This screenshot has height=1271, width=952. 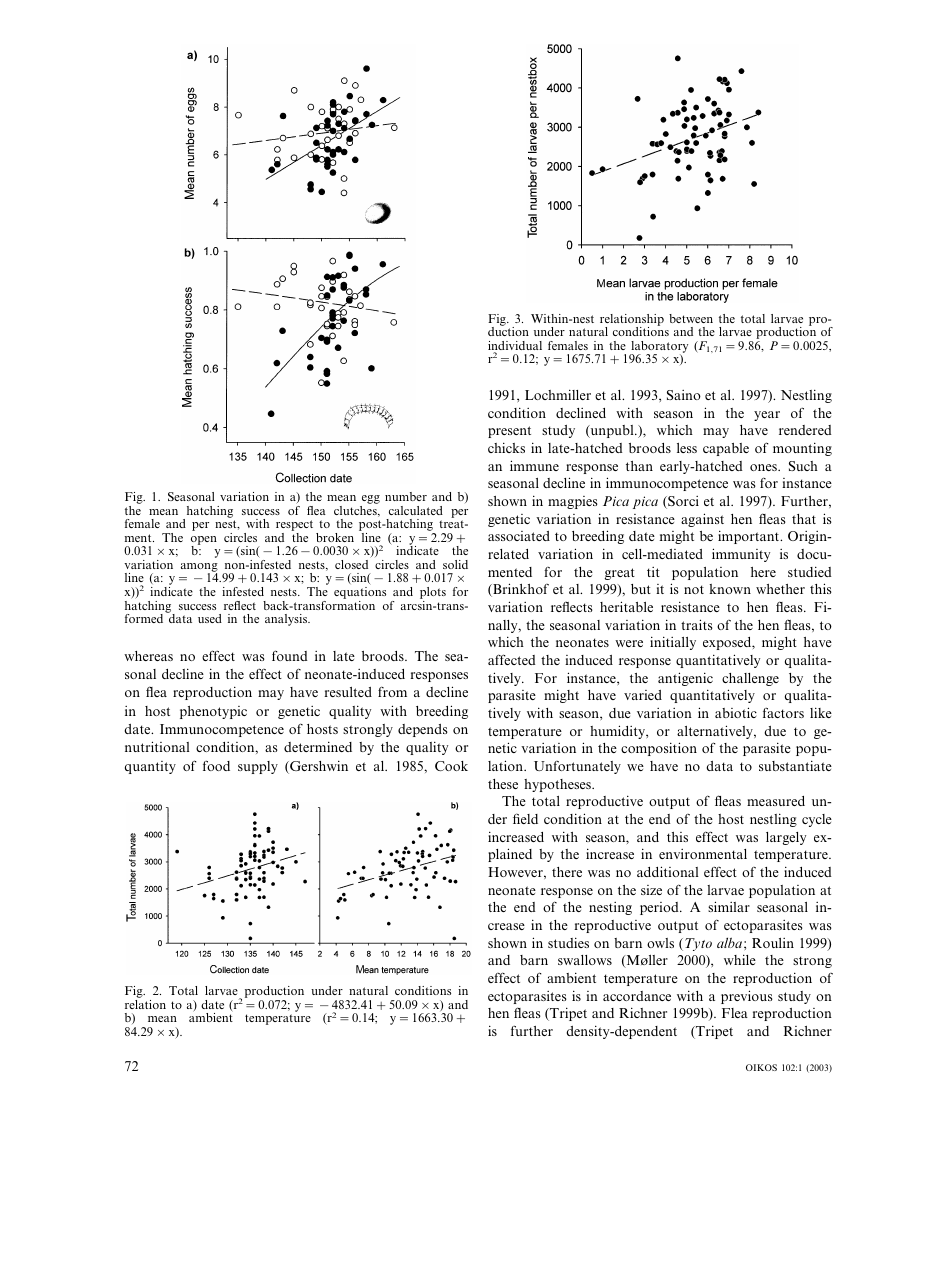 What do you see at coordinates (637, 996) in the screenshot?
I see `accordance` at bounding box center [637, 996].
